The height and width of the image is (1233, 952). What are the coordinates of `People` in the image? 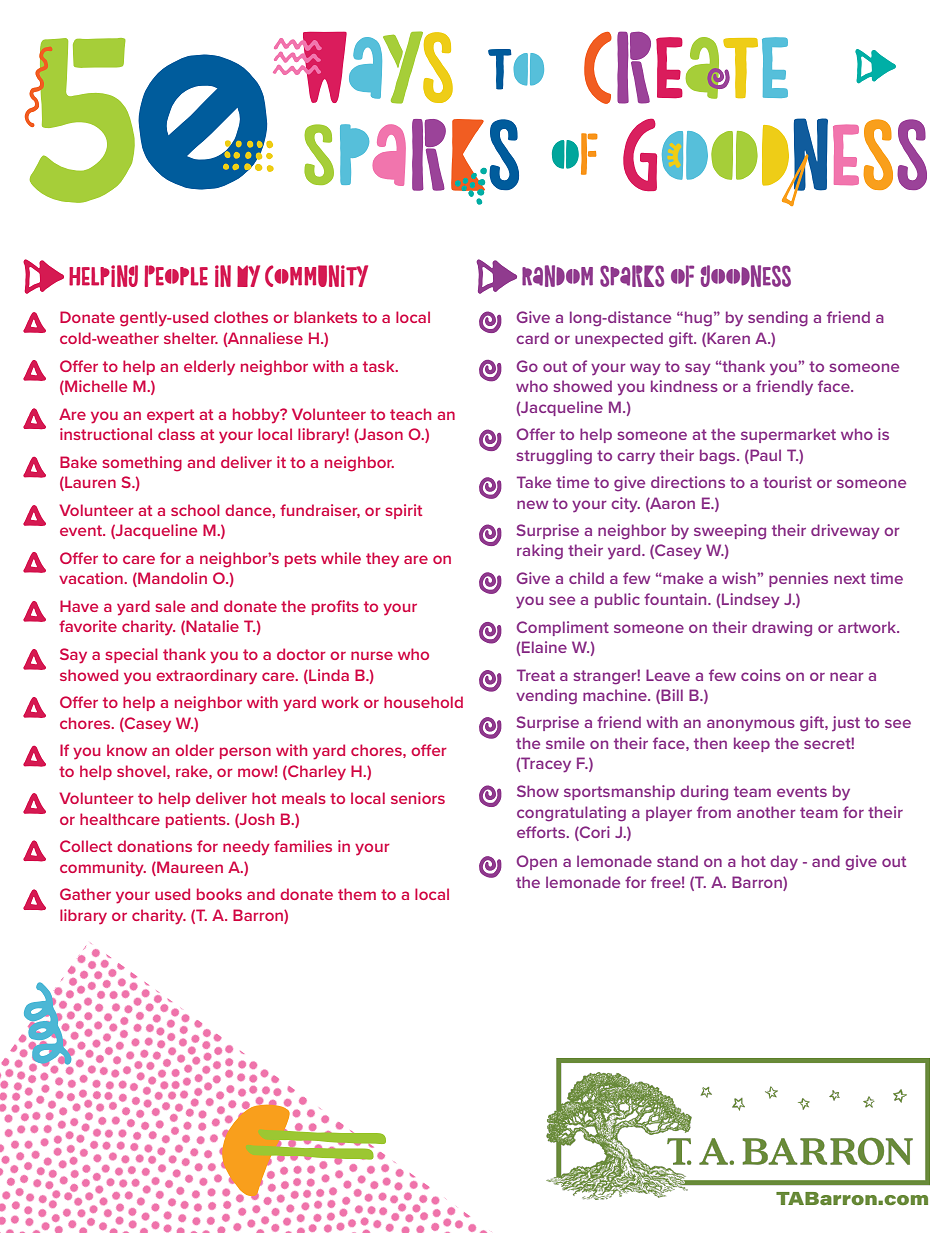 It's located at (176, 276).
